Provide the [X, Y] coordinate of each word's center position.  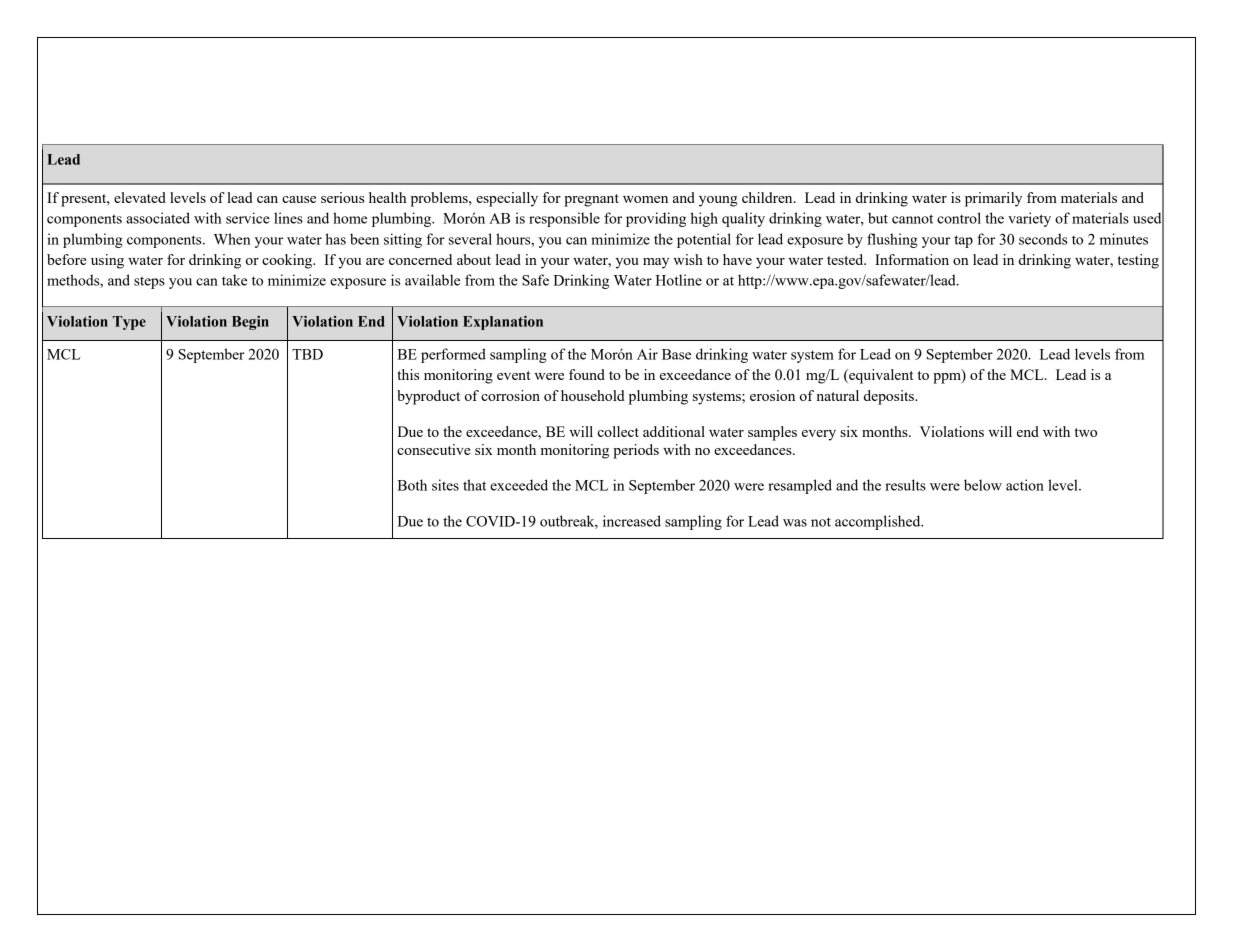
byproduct [428, 397]
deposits [890, 397]
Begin [250, 323]
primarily [993, 199]
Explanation [503, 323]
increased [632, 521]
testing [1138, 261]
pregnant [591, 200]
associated [158, 218]
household [593, 395]
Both [412, 485]
